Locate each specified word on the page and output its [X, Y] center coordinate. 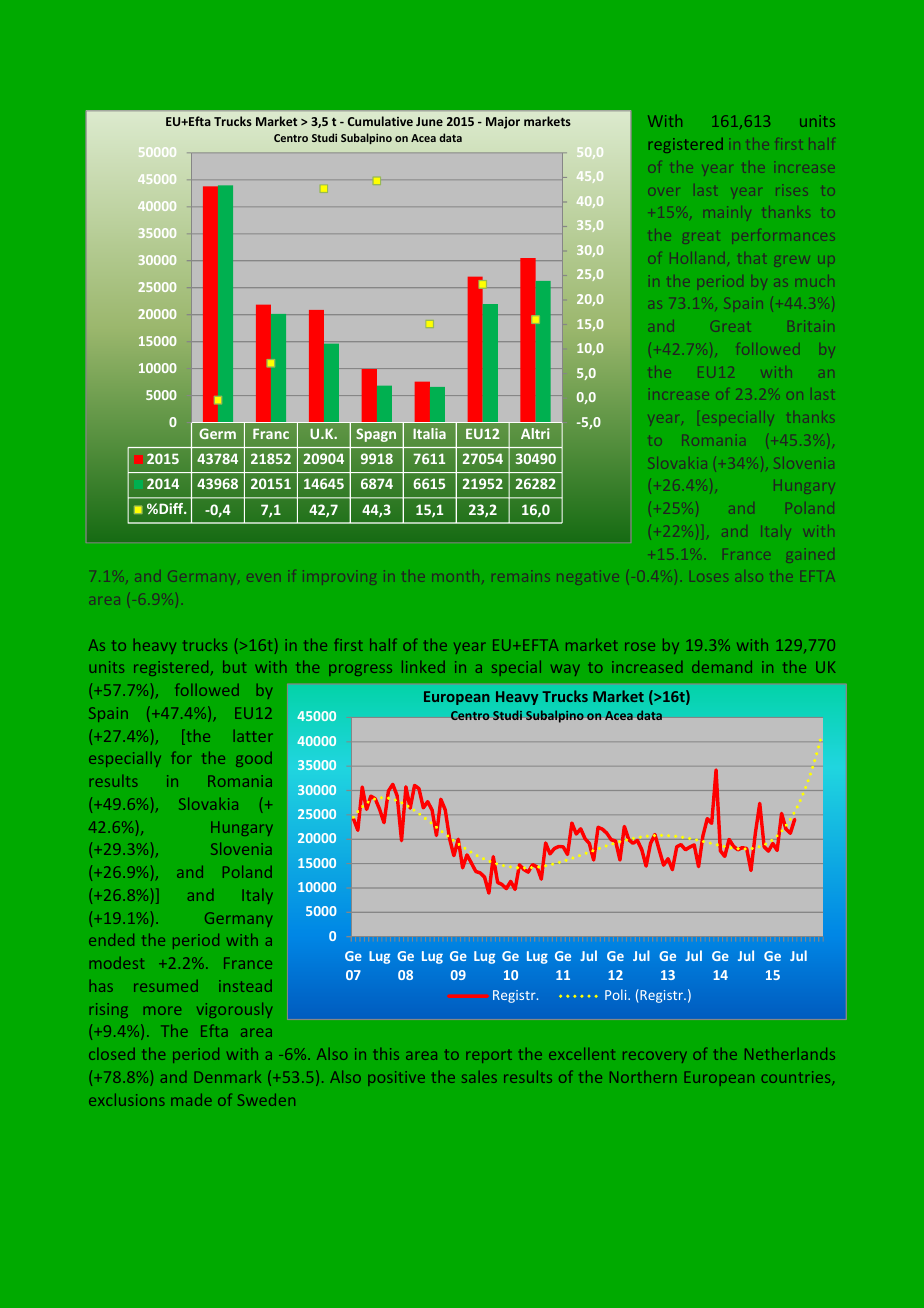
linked [423, 667]
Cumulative [380, 121]
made [191, 1100]
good [254, 759]
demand [722, 667]
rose [640, 647]
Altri [535, 433]
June [429, 121]
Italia [429, 433]
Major [503, 123]
